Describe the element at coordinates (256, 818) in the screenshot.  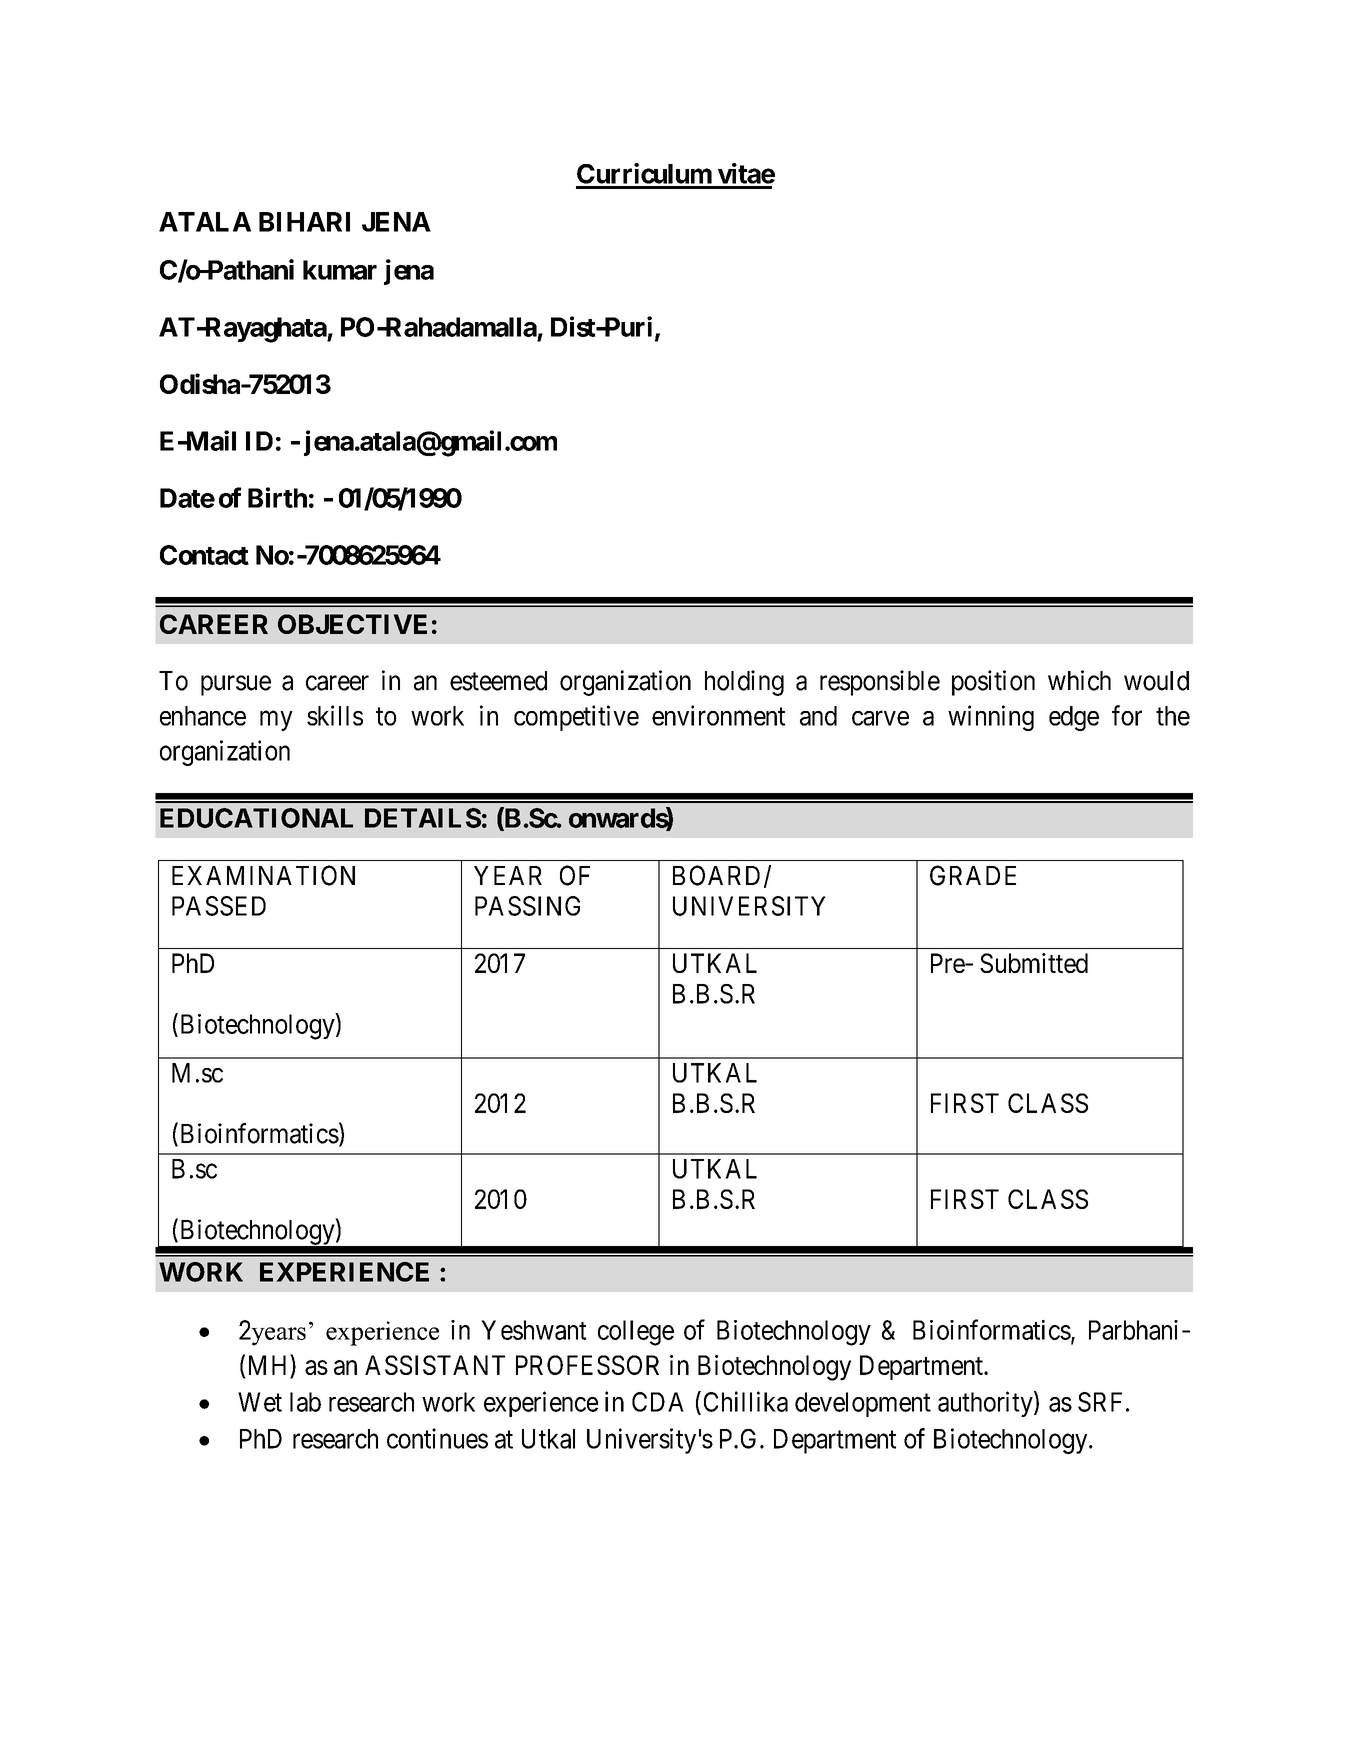
I see `EDUCATIONAL` at that location.
